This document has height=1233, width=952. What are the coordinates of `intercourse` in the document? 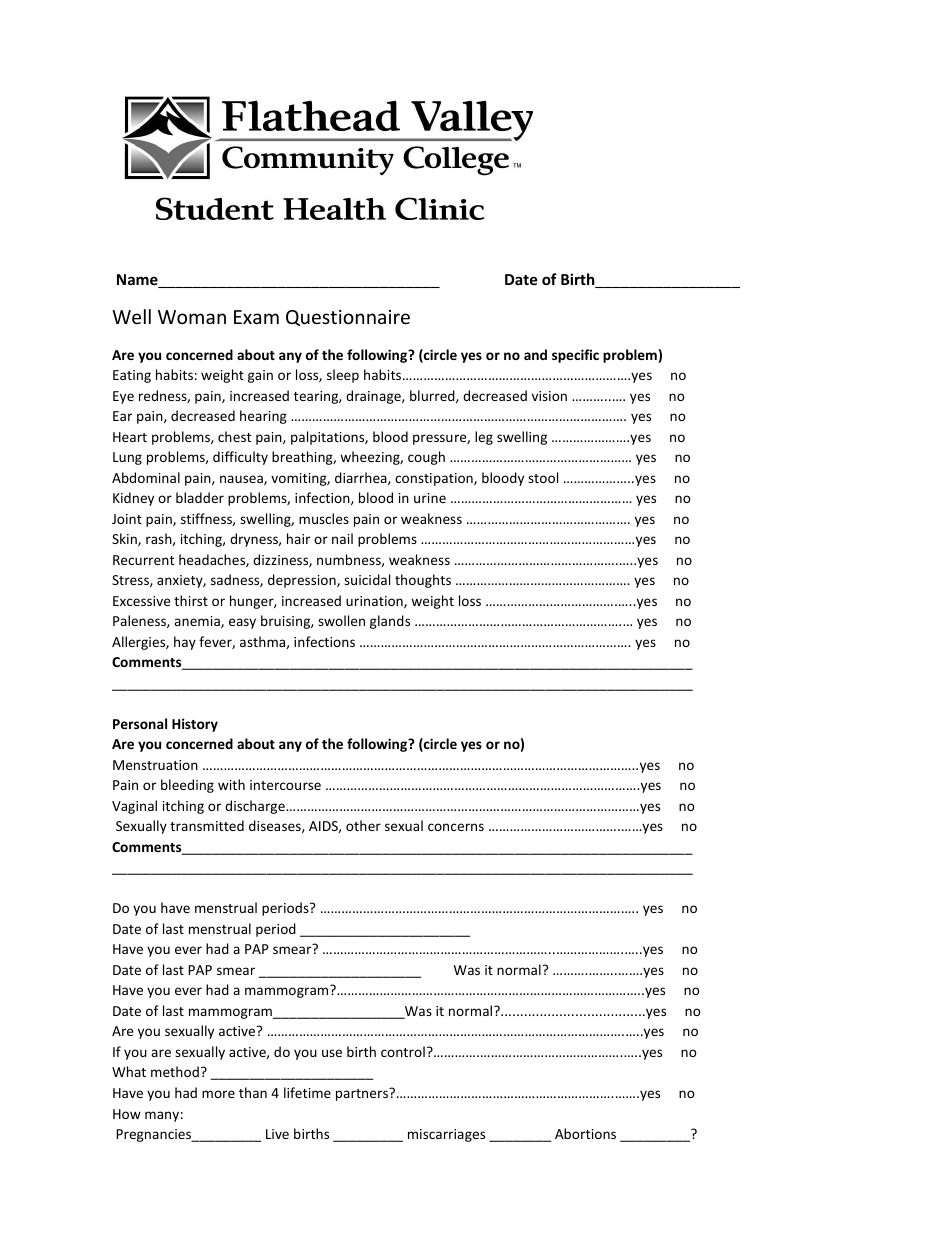 It's located at (285, 785).
